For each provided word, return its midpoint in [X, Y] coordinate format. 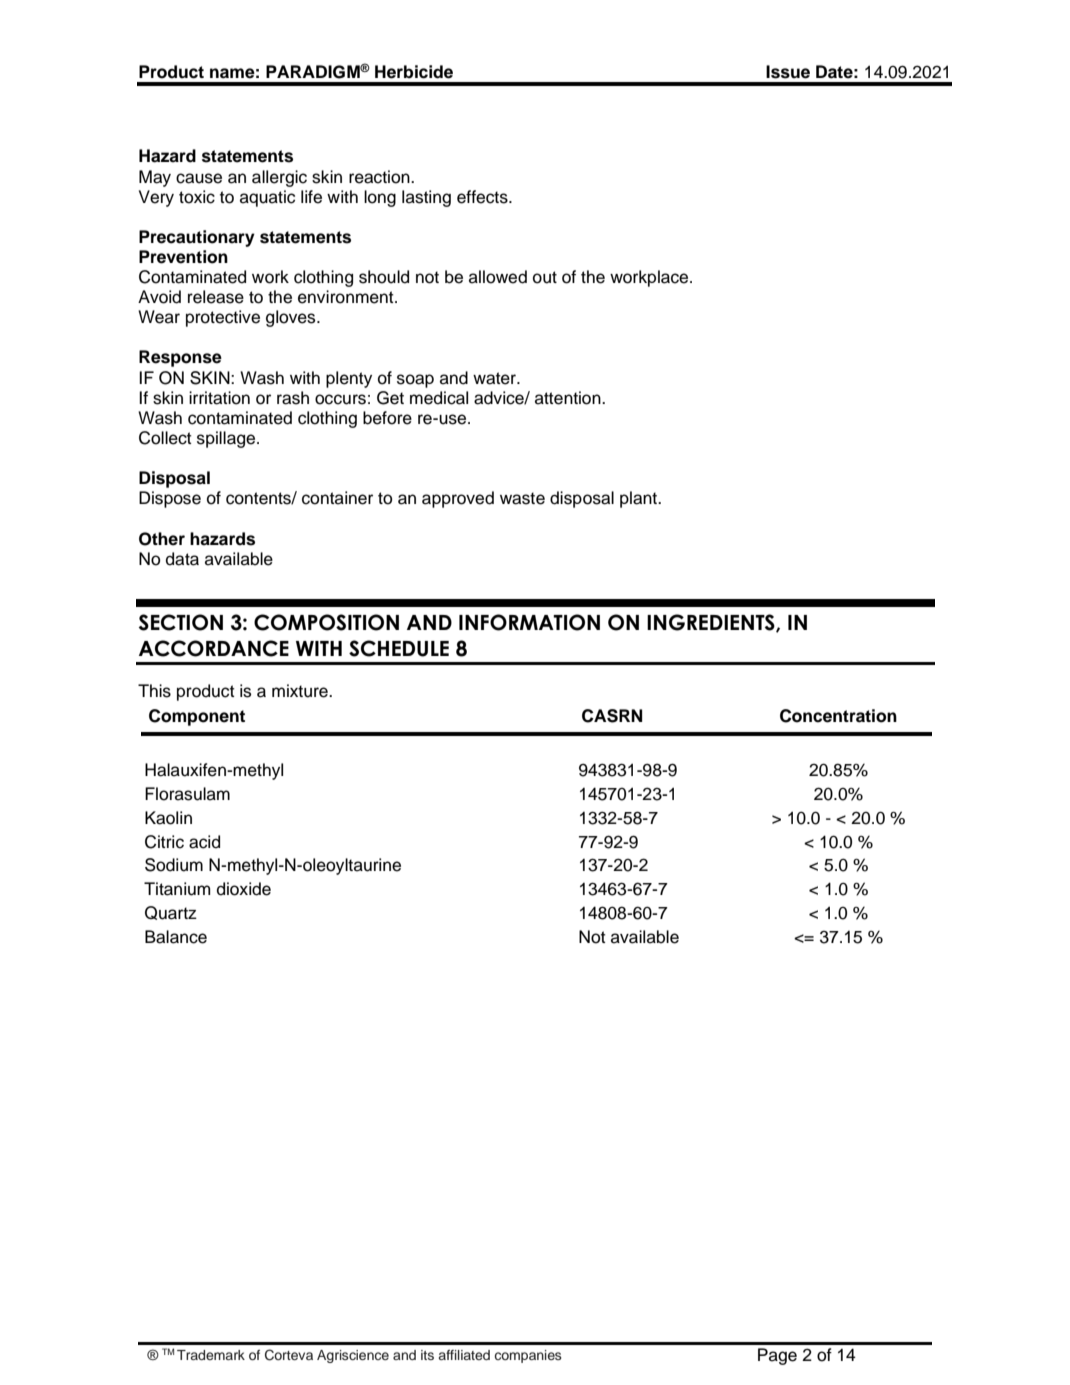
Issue [788, 72]
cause [199, 178]
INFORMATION [529, 622]
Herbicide [414, 72]
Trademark [211, 1355]
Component [197, 717]
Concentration [838, 716]
